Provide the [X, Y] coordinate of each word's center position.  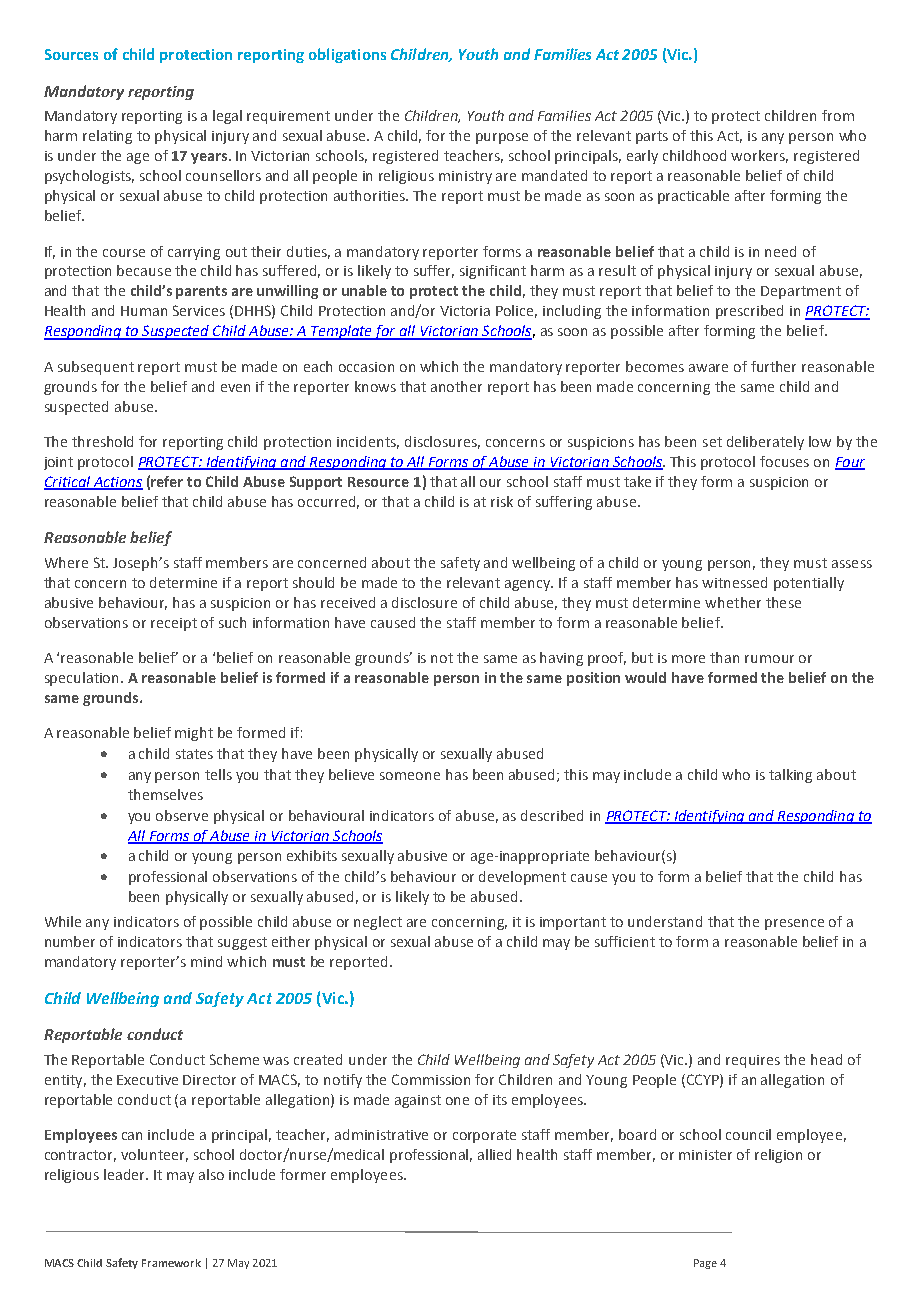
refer [167, 481]
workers [759, 156]
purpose [502, 138]
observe [182, 815]
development [522, 878]
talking [790, 776]
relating [107, 137]
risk [502, 501]
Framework [171, 1263]
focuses [784, 461]
